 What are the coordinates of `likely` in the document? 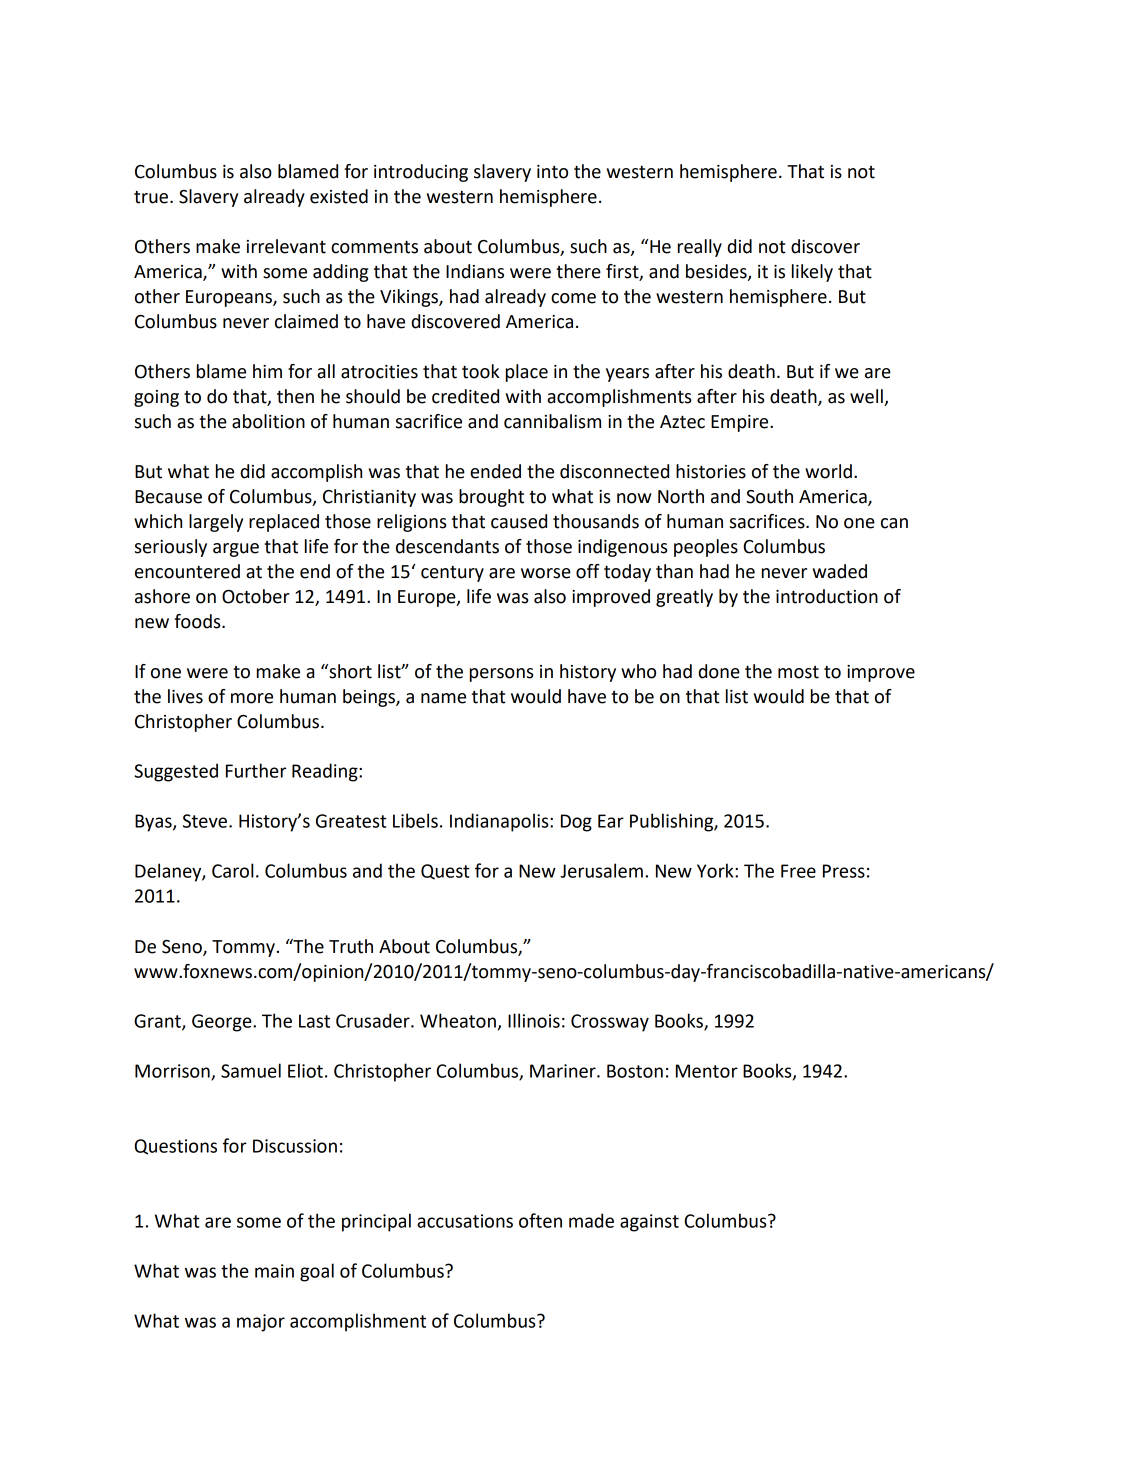 It's located at (812, 273).
